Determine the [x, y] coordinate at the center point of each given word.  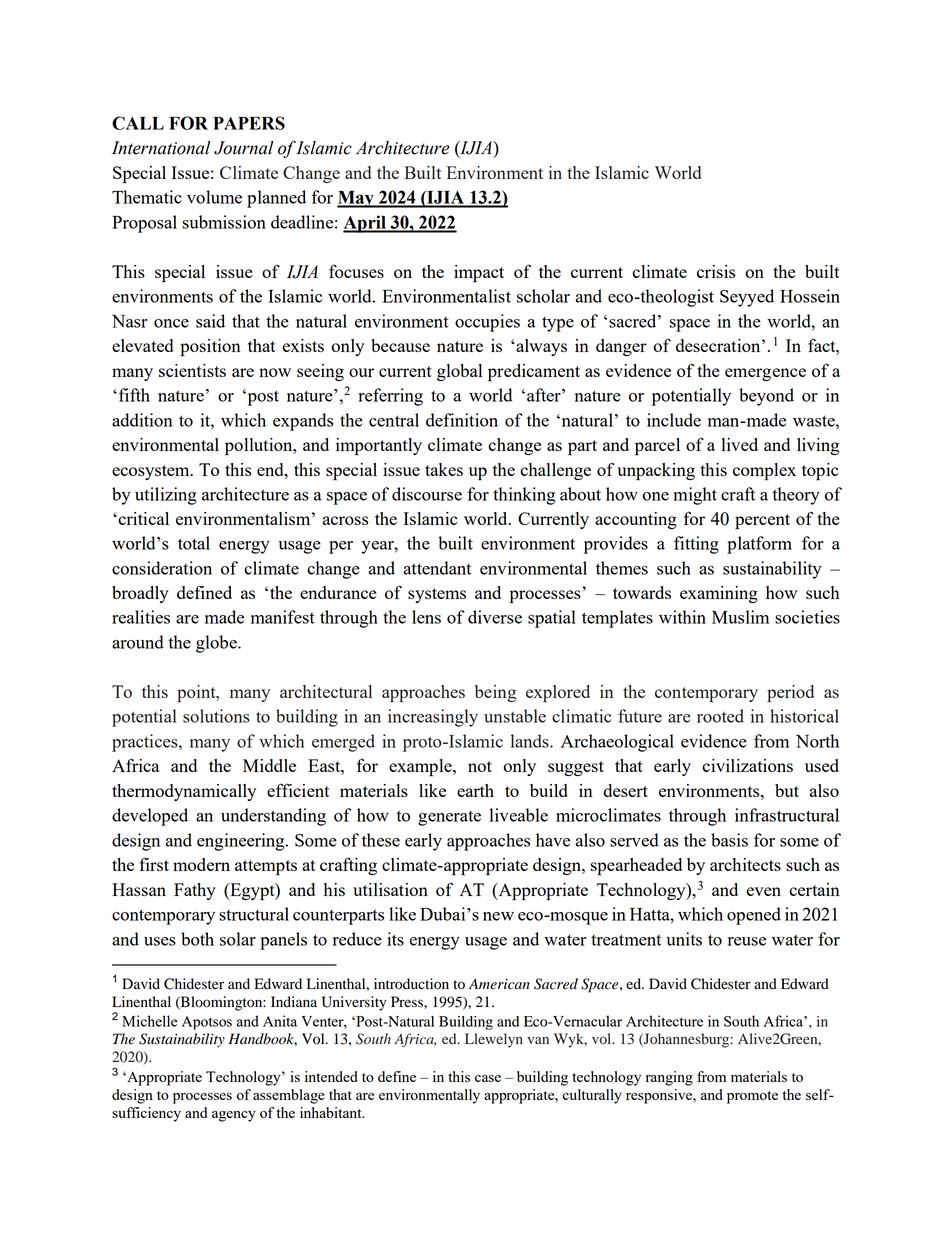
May [356, 199]
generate [449, 818]
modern [201, 864]
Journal [244, 148]
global [459, 372]
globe [217, 644]
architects [745, 864]
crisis [716, 271]
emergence [765, 374]
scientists [192, 370]
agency [234, 1116]
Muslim [740, 617]
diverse [495, 617]
